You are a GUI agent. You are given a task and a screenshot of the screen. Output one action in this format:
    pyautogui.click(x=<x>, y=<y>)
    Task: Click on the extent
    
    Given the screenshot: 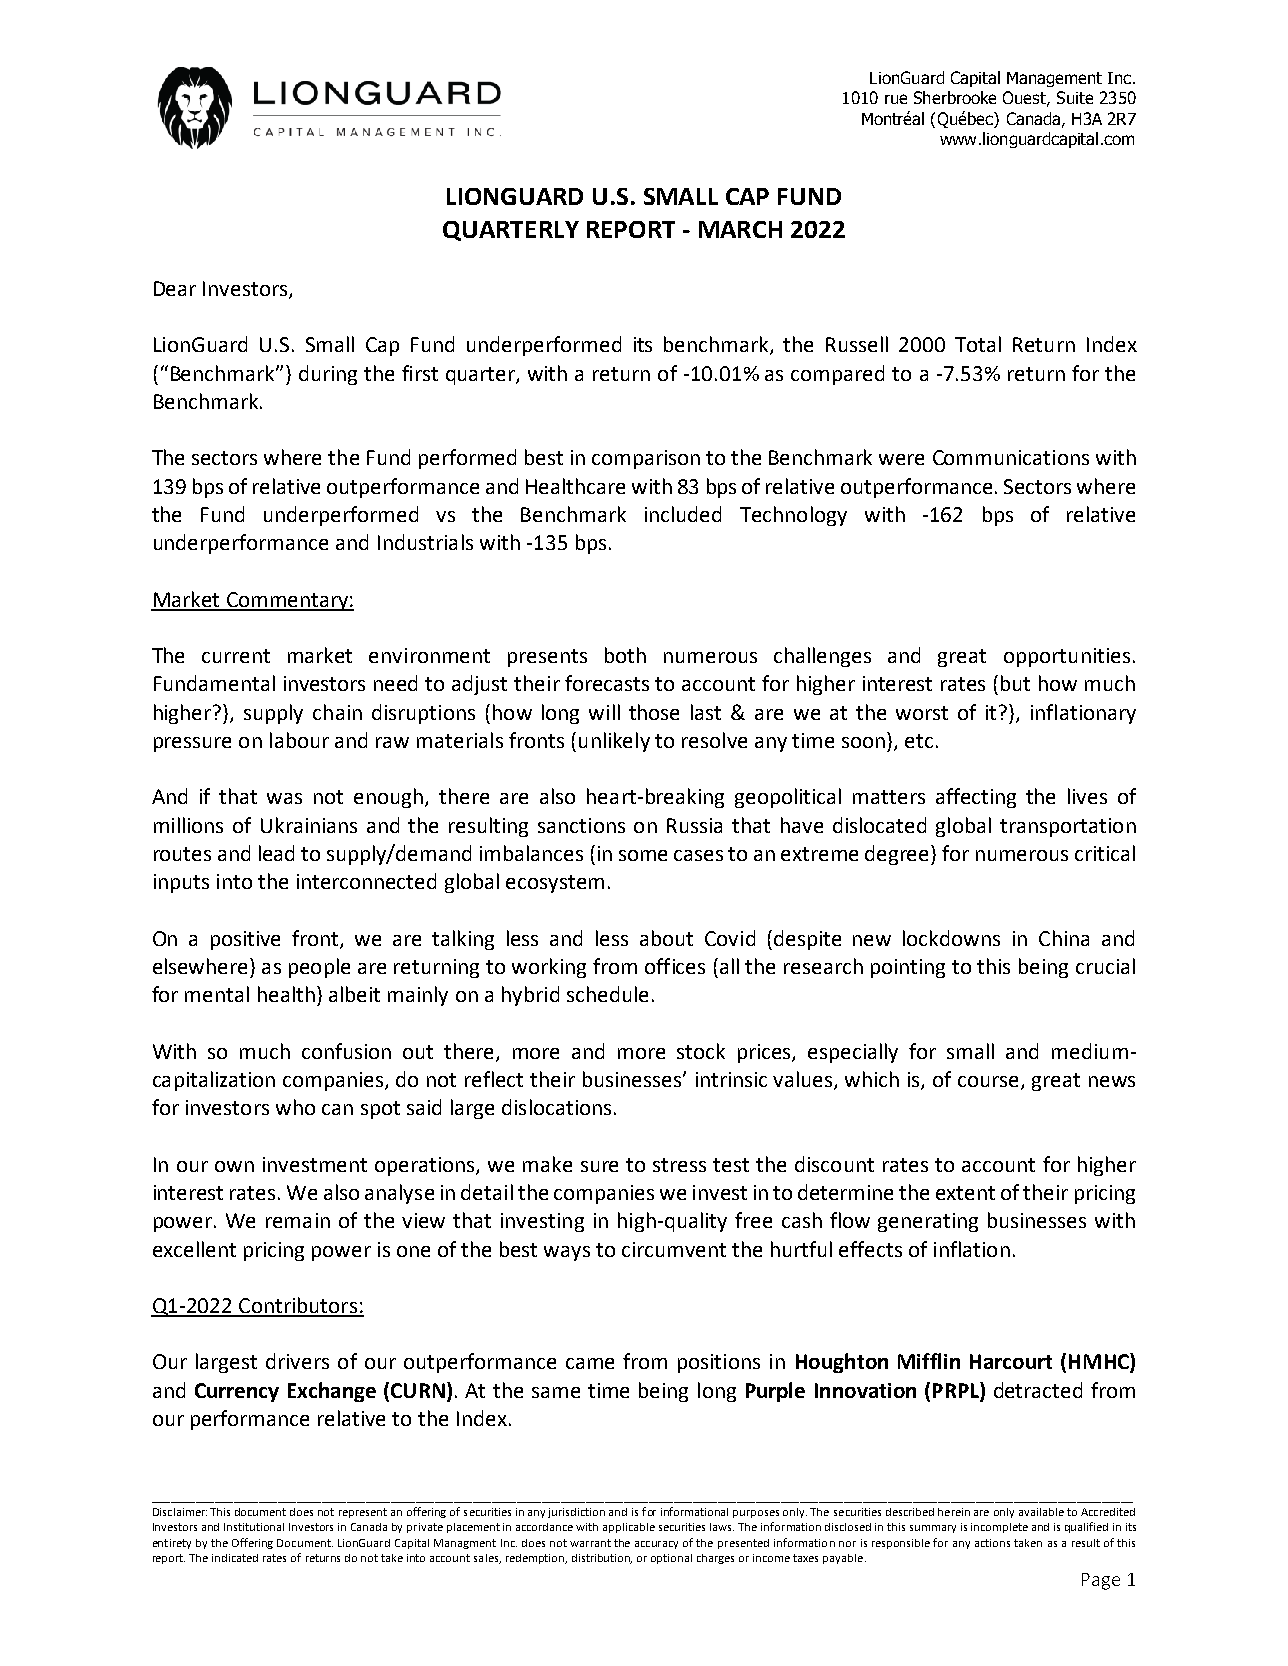 What is the action you would take?
    pyautogui.click(x=965, y=1193)
